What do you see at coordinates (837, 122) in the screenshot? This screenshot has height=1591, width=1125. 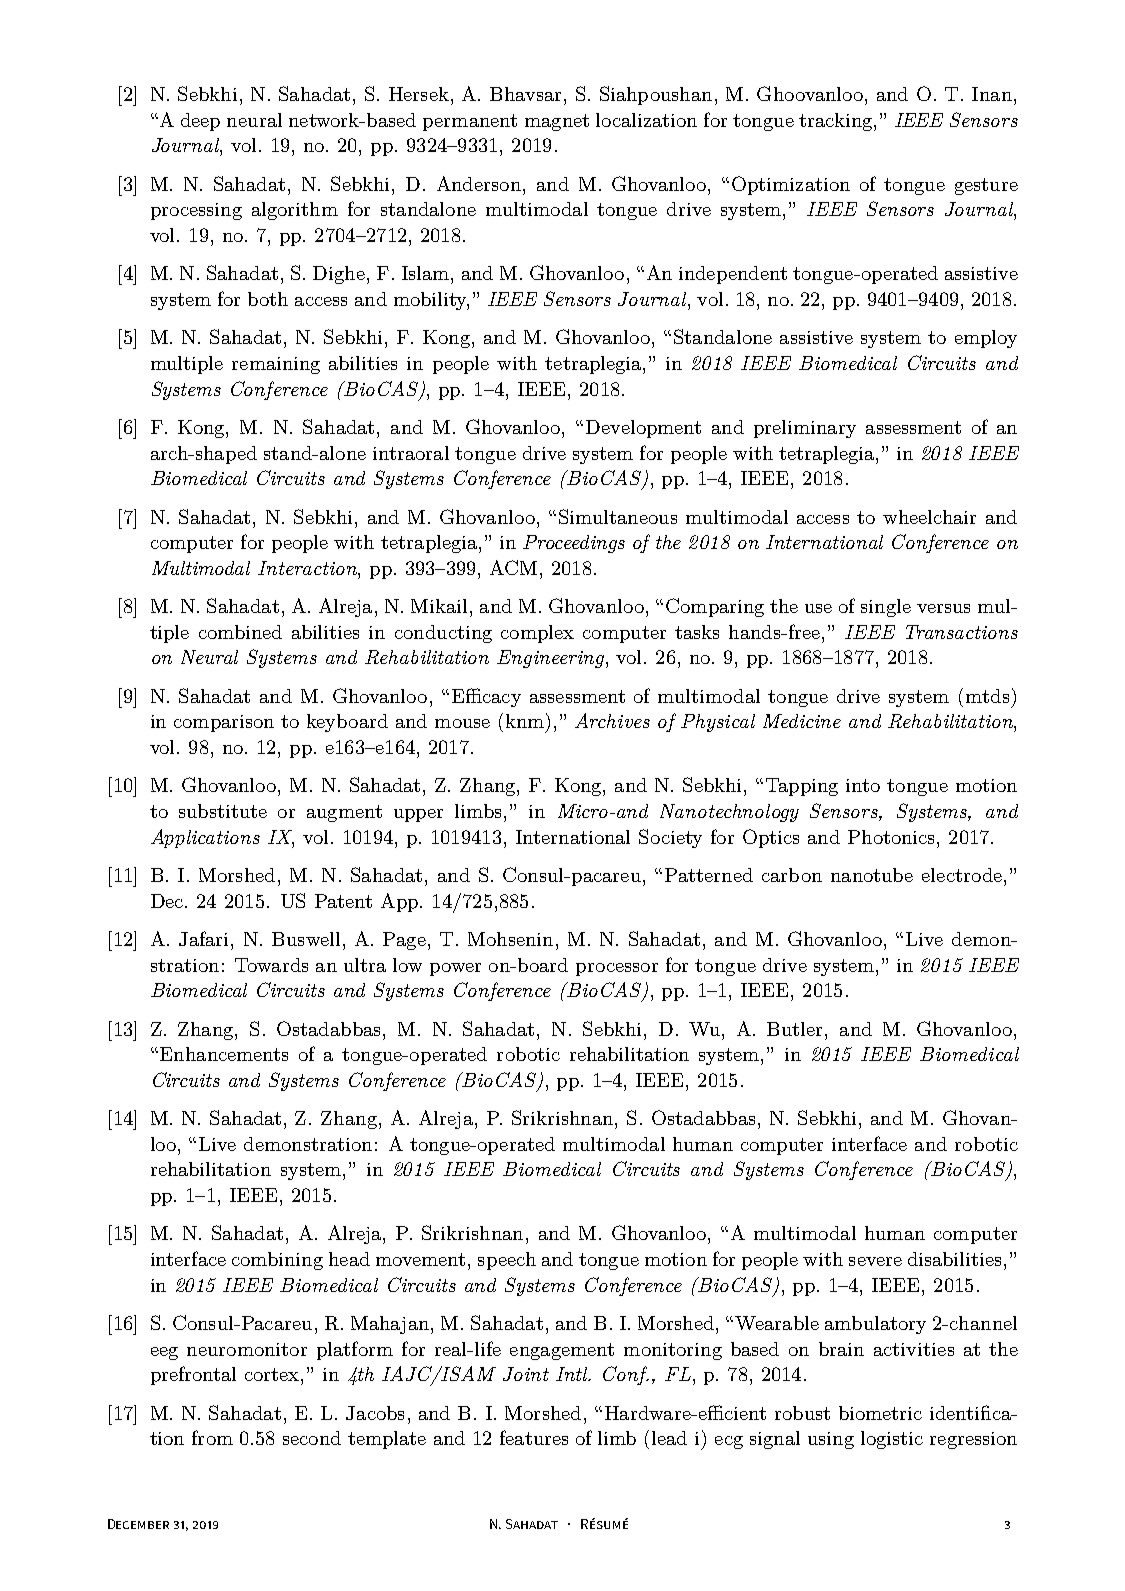 I see `tracking` at bounding box center [837, 122].
